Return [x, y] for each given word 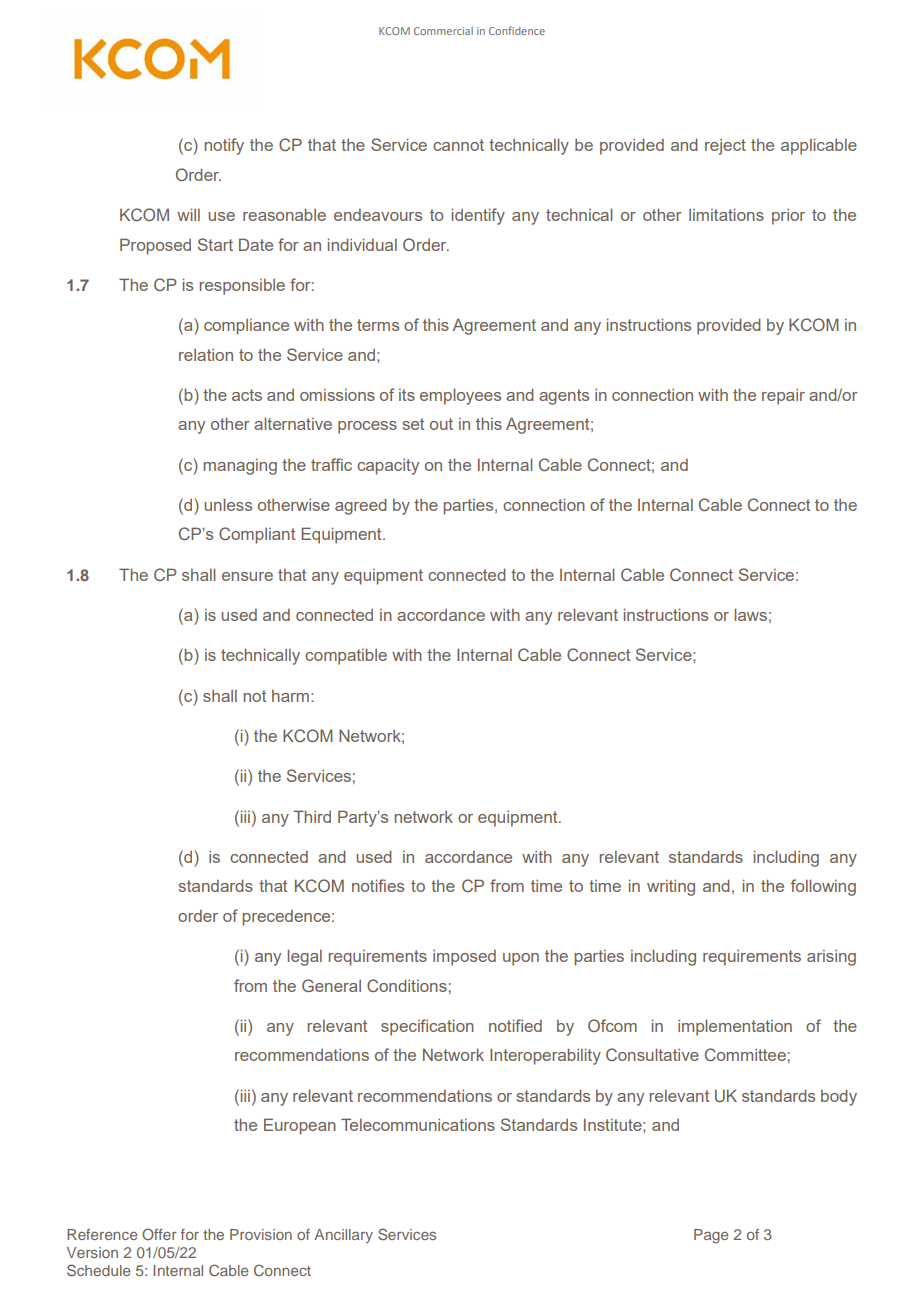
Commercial [443, 31]
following [823, 887]
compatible [346, 656]
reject [725, 147]
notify [224, 146]
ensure [247, 576]
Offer [159, 1234]
